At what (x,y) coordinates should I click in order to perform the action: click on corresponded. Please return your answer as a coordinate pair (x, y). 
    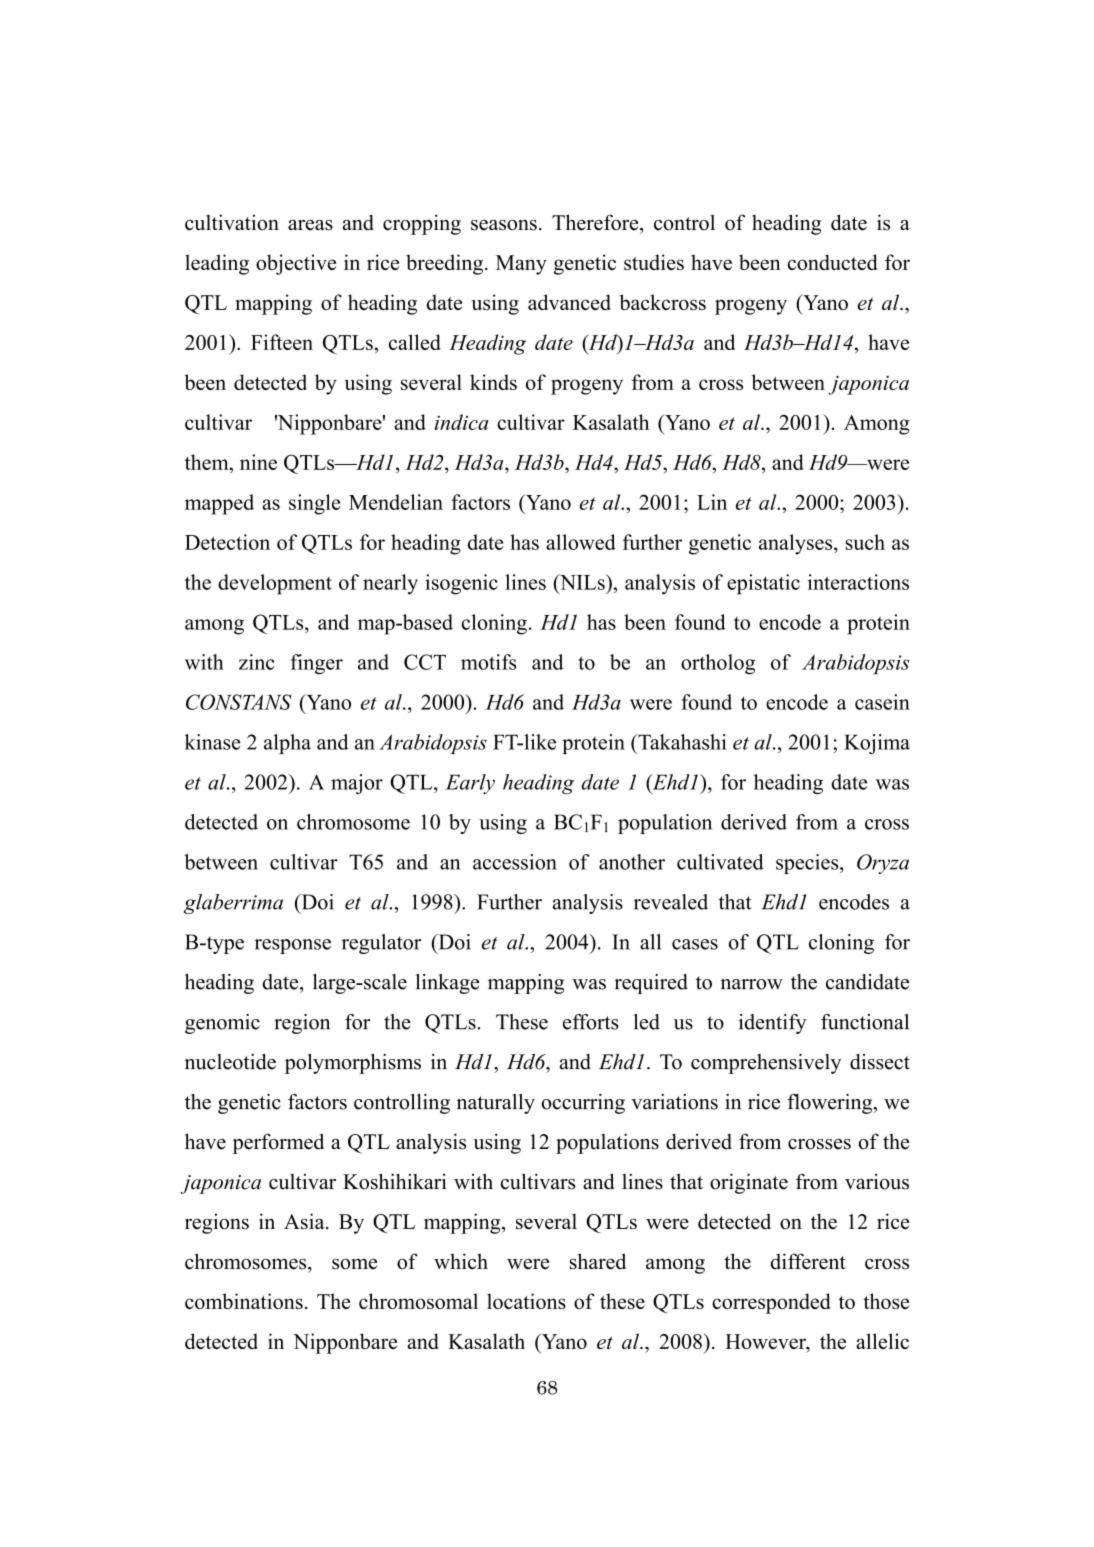
    Looking at the image, I should click on (771, 1303).
